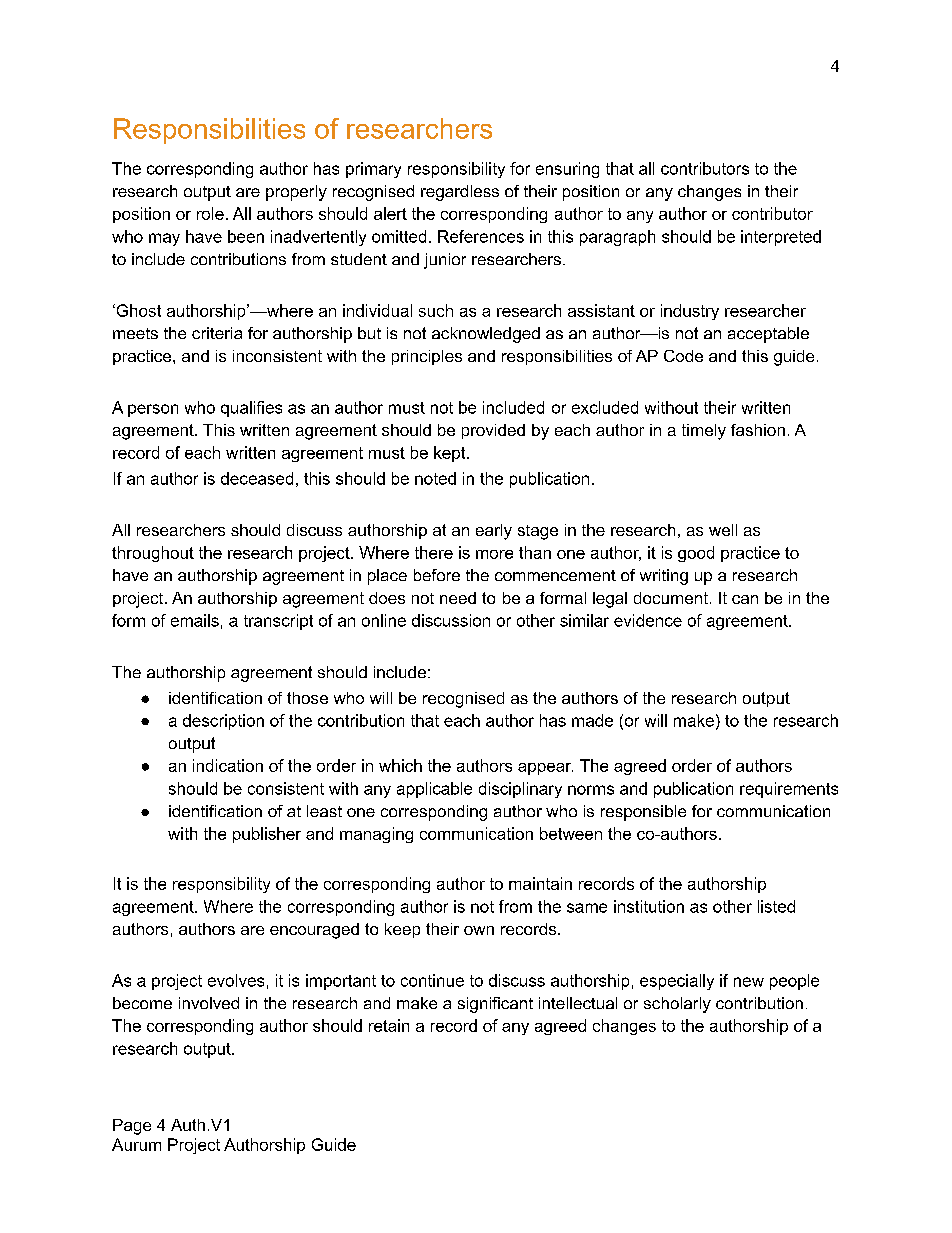 The height and width of the screenshot is (1233, 952). What do you see at coordinates (704, 432) in the screenshot?
I see `timely` at bounding box center [704, 432].
